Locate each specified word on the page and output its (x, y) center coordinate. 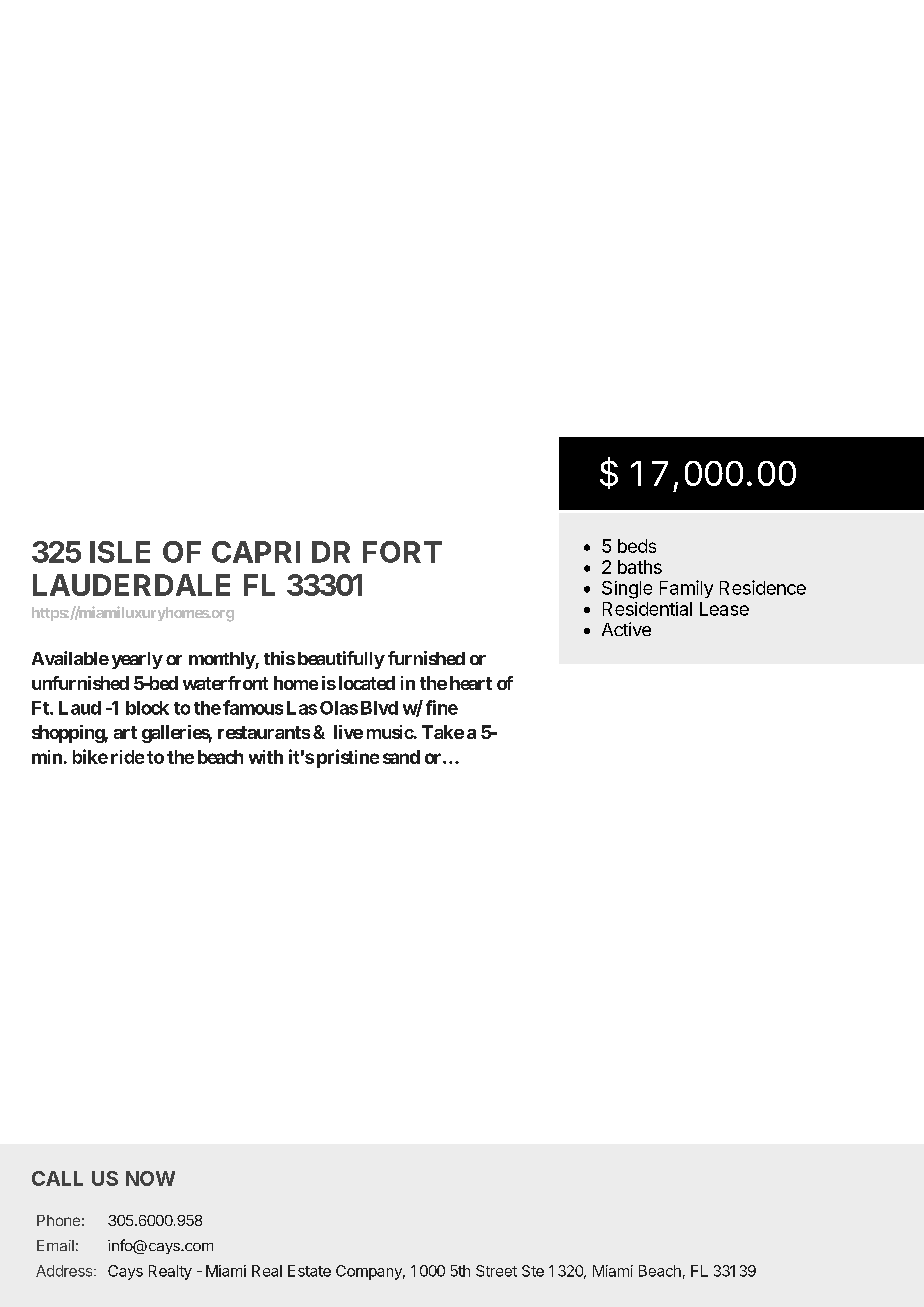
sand (401, 757)
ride (127, 757)
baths (640, 567)
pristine (348, 758)
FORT (402, 552)
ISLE (120, 552)
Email (55, 1245)
